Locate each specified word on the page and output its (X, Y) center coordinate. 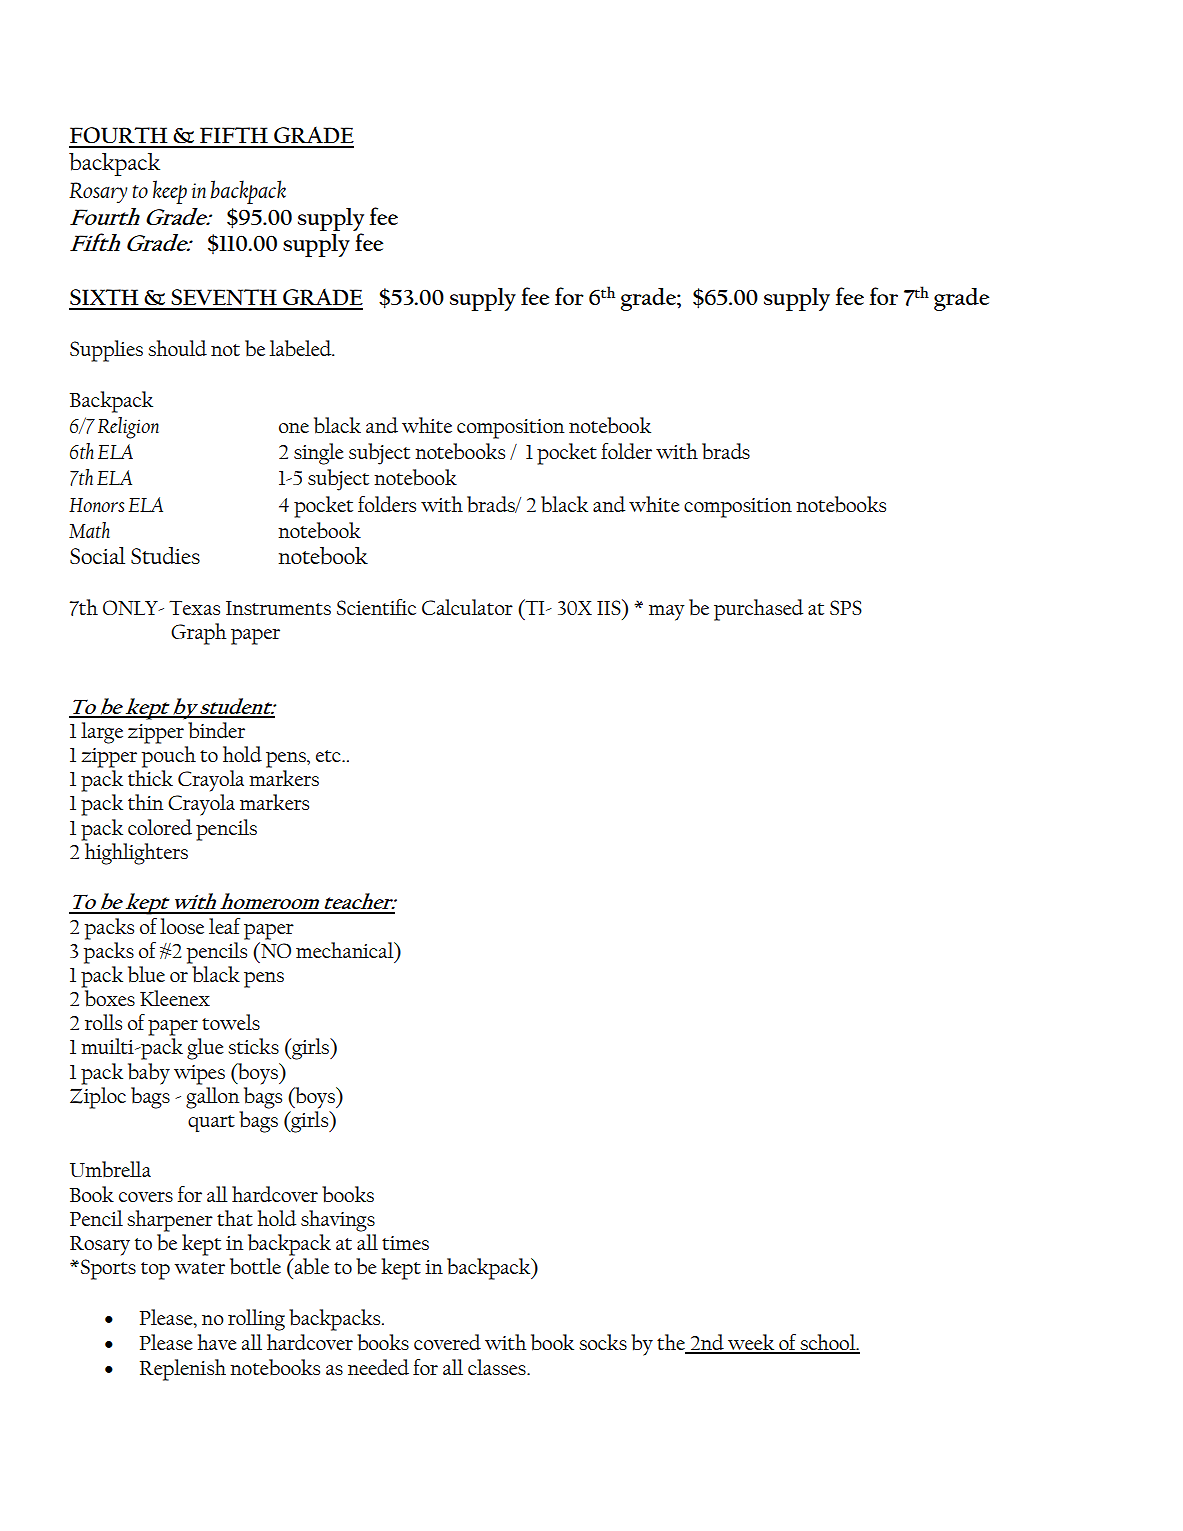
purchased (758, 610)
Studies (165, 555)
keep (170, 192)
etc (329, 756)
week (751, 1343)
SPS (846, 607)
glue (205, 1049)
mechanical (346, 950)
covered (447, 1342)
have (217, 1342)
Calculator (467, 607)
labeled (302, 348)
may (667, 613)
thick (150, 778)
